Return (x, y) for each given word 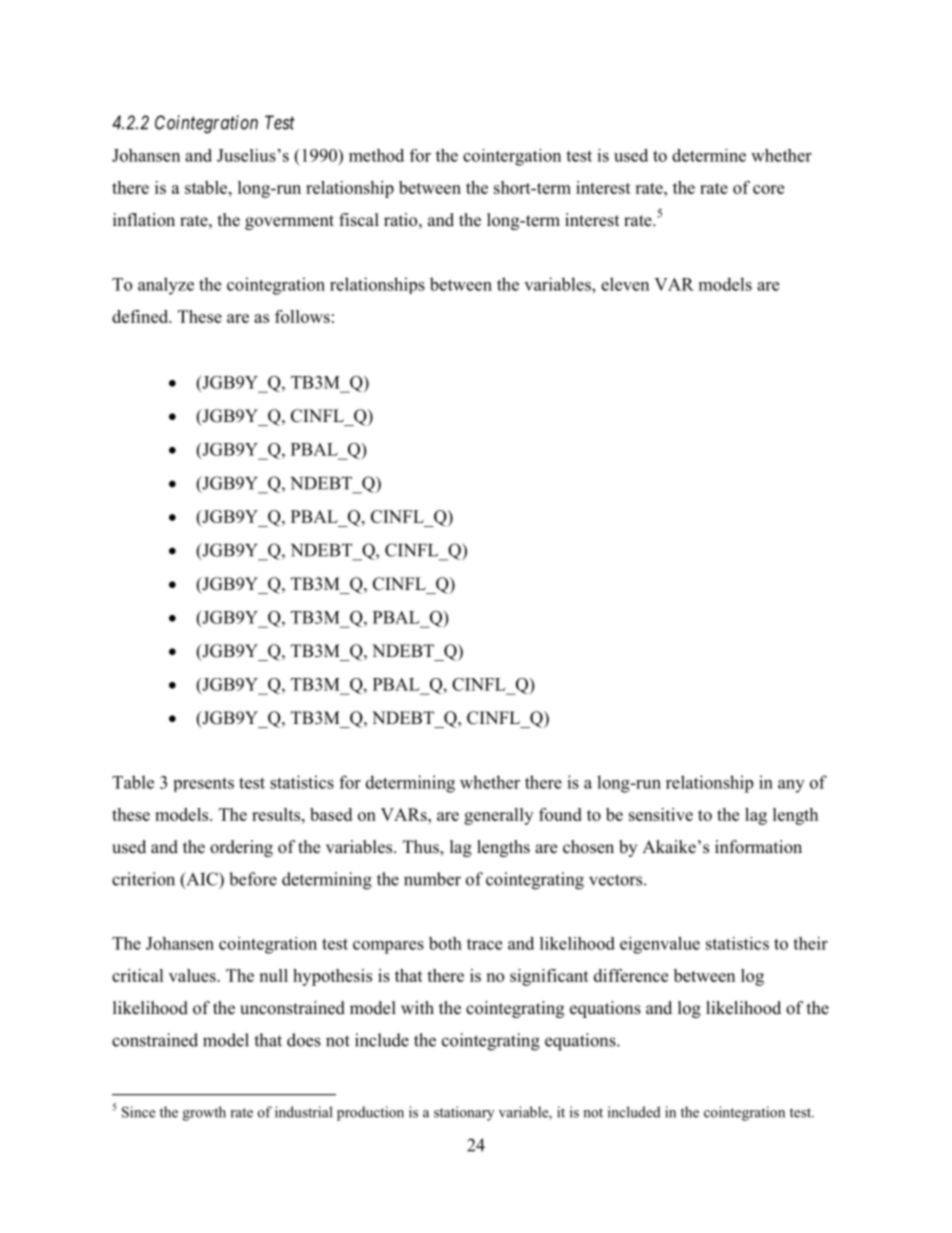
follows (302, 316)
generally (498, 816)
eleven (625, 284)
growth (204, 1113)
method (376, 155)
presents (204, 784)
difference (631, 975)
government (289, 222)
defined (141, 316)
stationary (464, 1113)
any (791, 786)
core (768, 189)
